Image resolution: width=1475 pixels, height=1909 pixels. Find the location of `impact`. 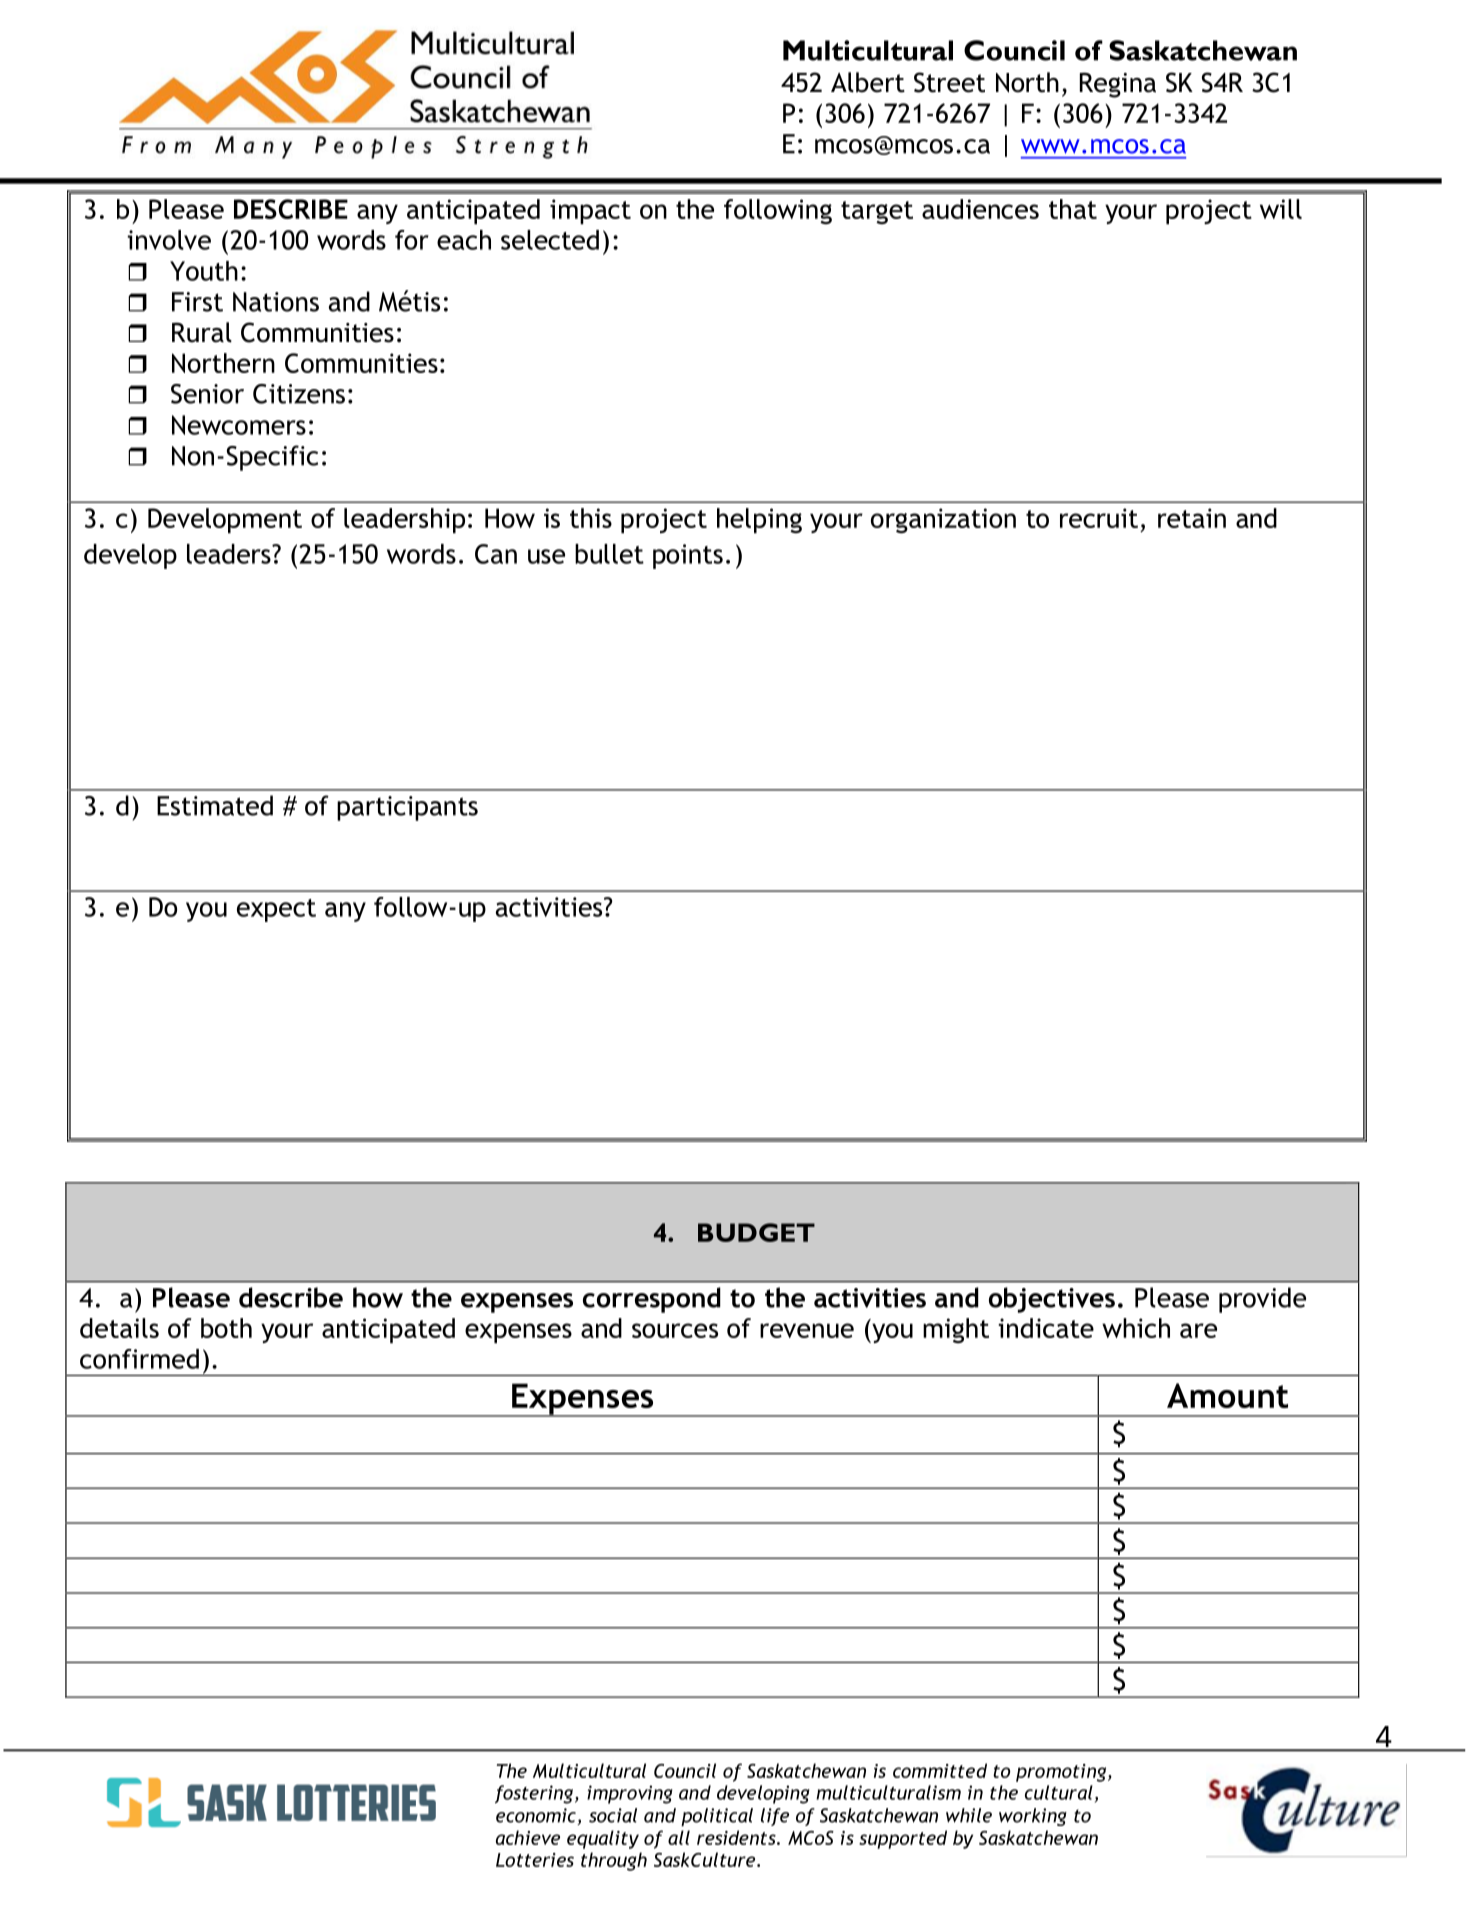

impact is located at coordinates (590, 212).
